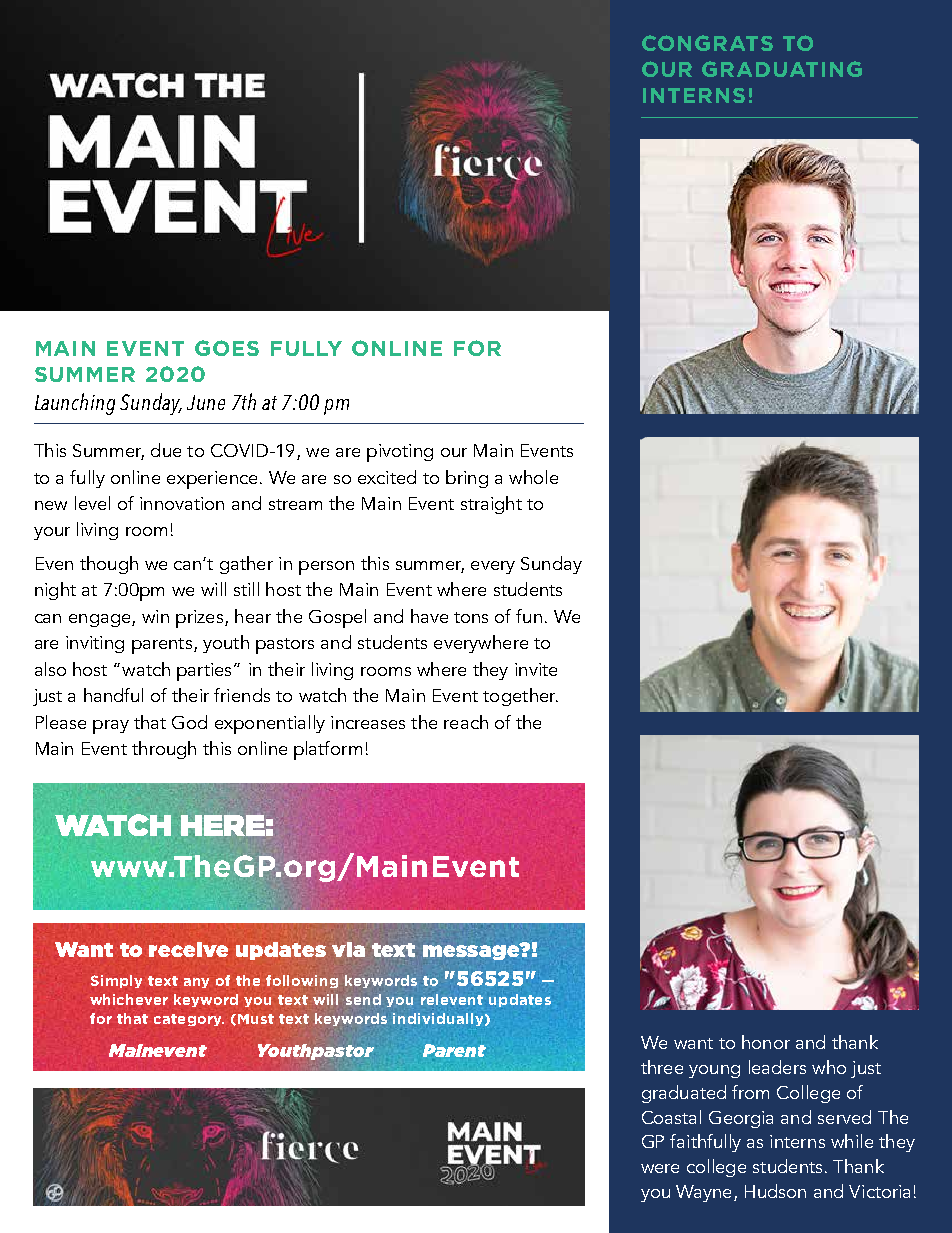 The width and height of the image is (952, 1233). I want to click on due, so click(166, 450).
